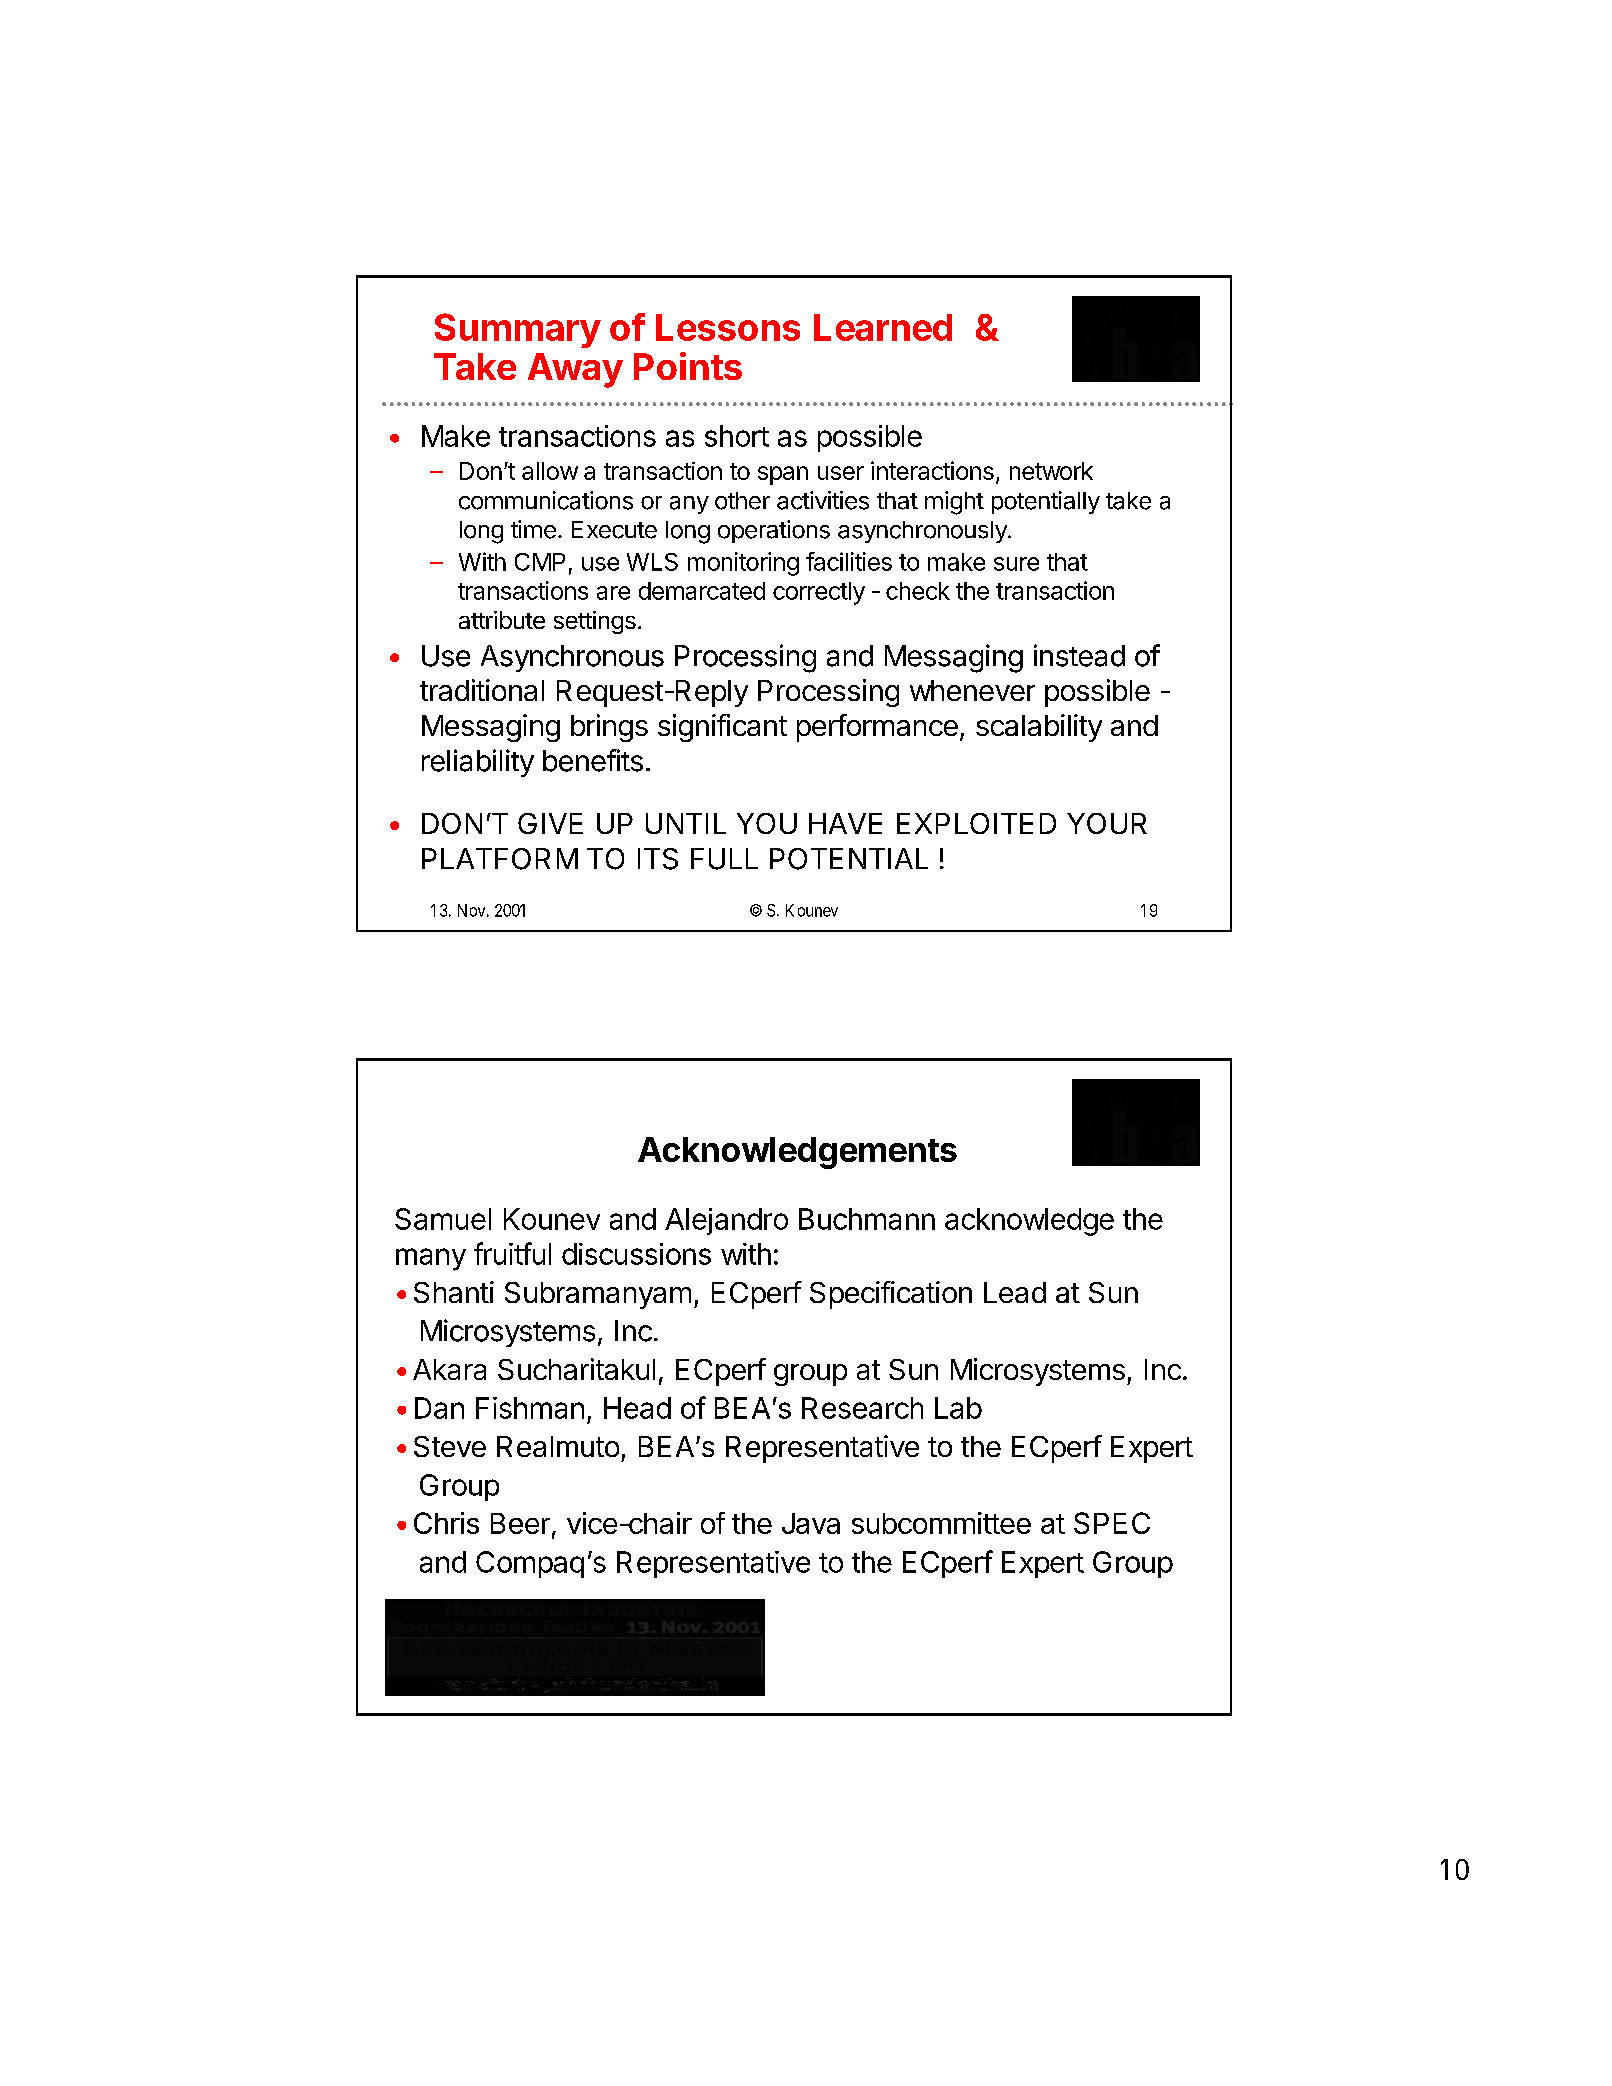  Describe the element at coordinates (811, 1523) in the screenshot. I see `Java` at that location.
